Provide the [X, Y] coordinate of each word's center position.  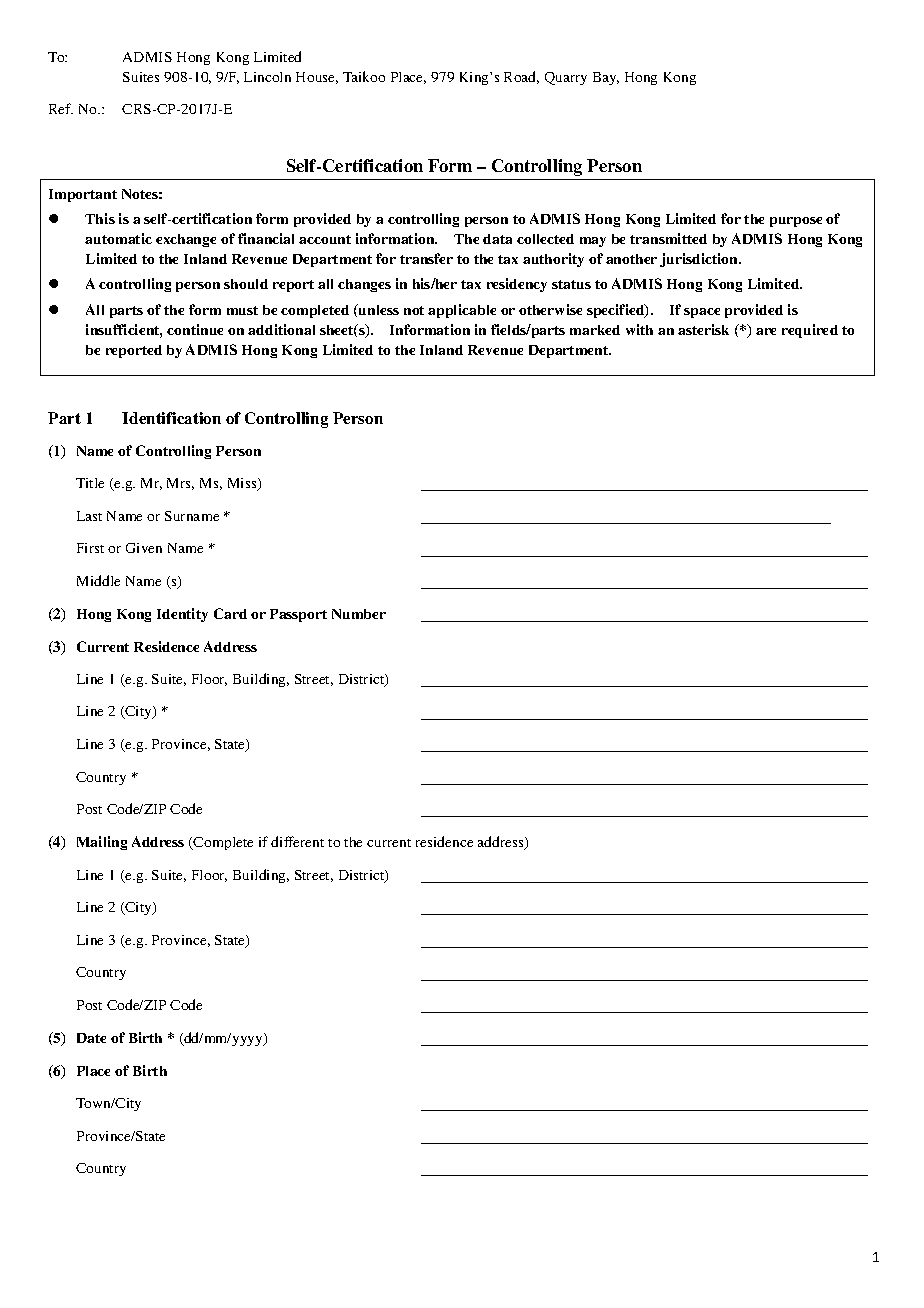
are [766, 331]
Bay [606, 78]
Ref [61, 108]
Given [144, 548]
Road [521, 77]
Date [91, 1038]
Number [359, 614]
